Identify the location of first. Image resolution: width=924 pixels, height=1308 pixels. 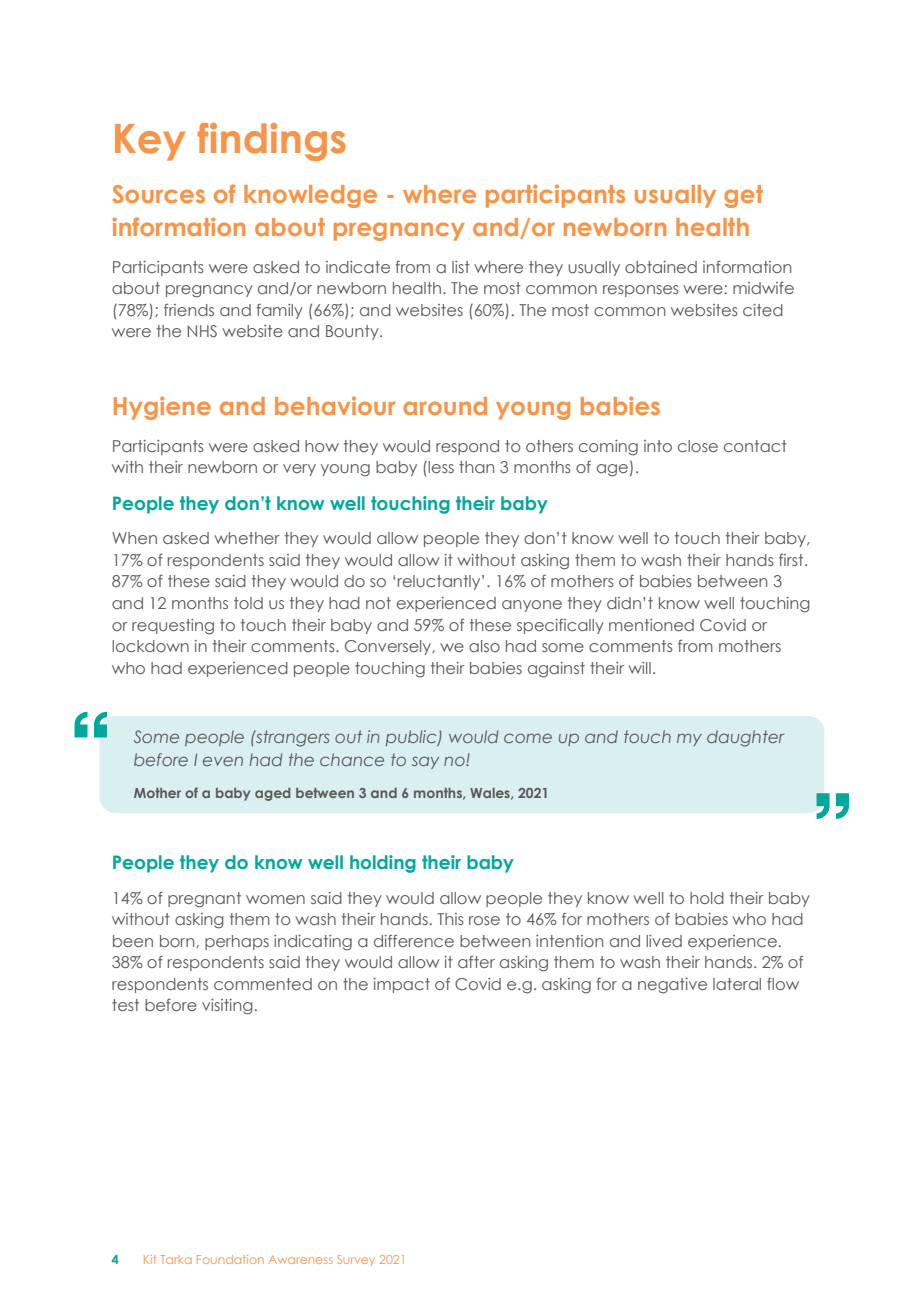
(792, 560).
